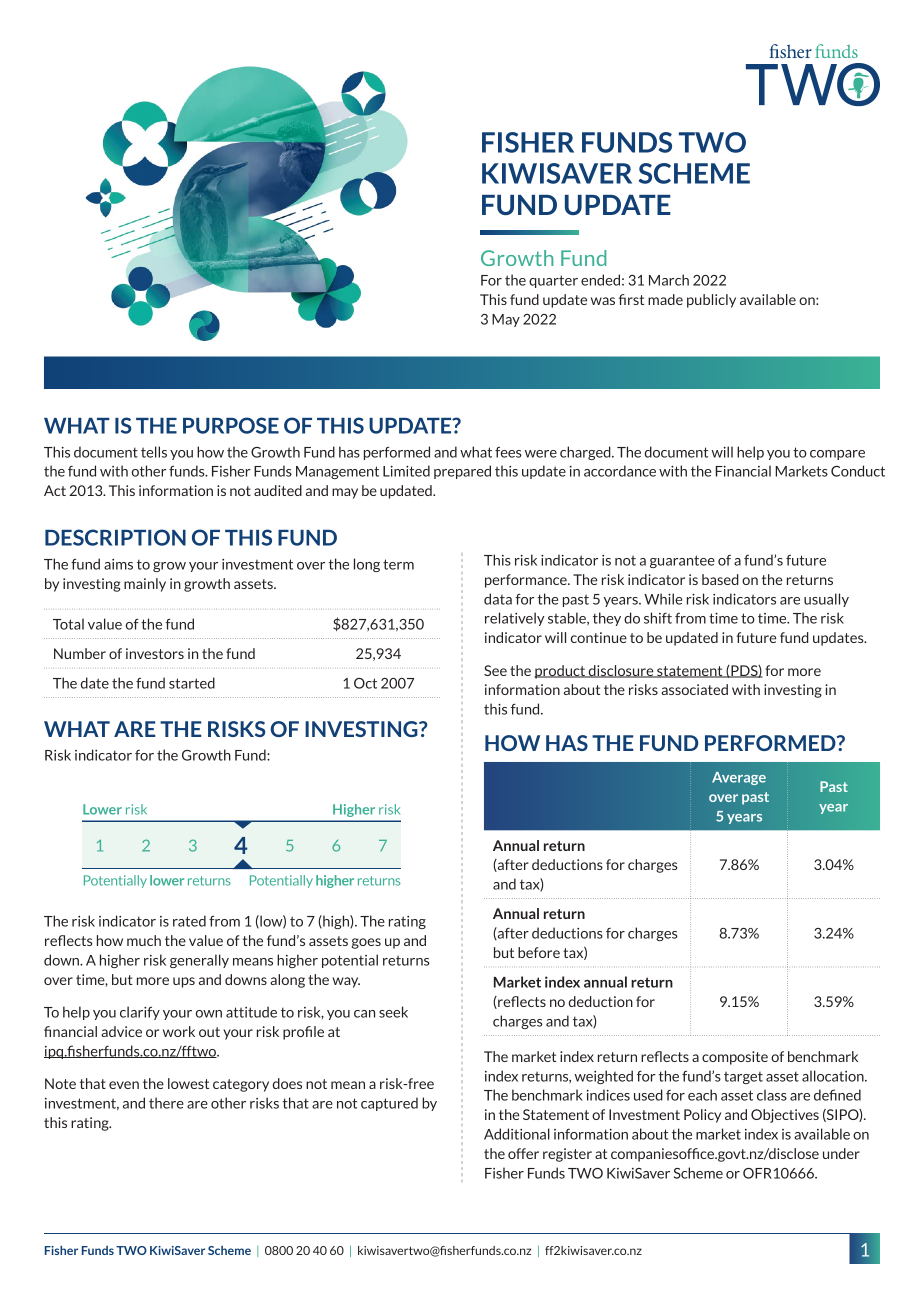 This page has width=924, height=1308. Describe the element at coordinates (231, 425) in the page. I see `PURPOSE` at that location.
